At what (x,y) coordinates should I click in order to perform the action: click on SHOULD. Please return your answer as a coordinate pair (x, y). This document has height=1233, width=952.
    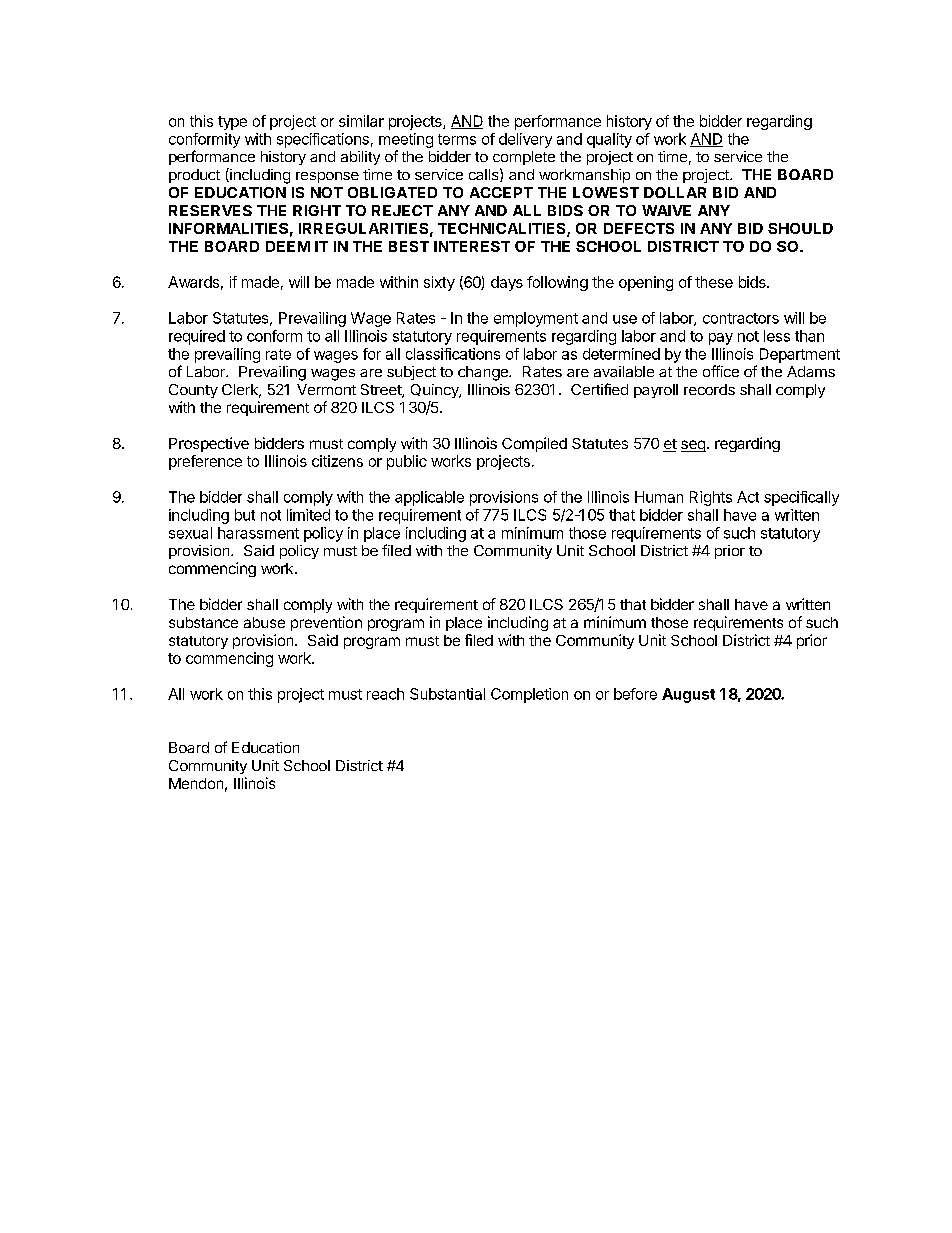
    Looking at the image, I should click on (800, 228).
